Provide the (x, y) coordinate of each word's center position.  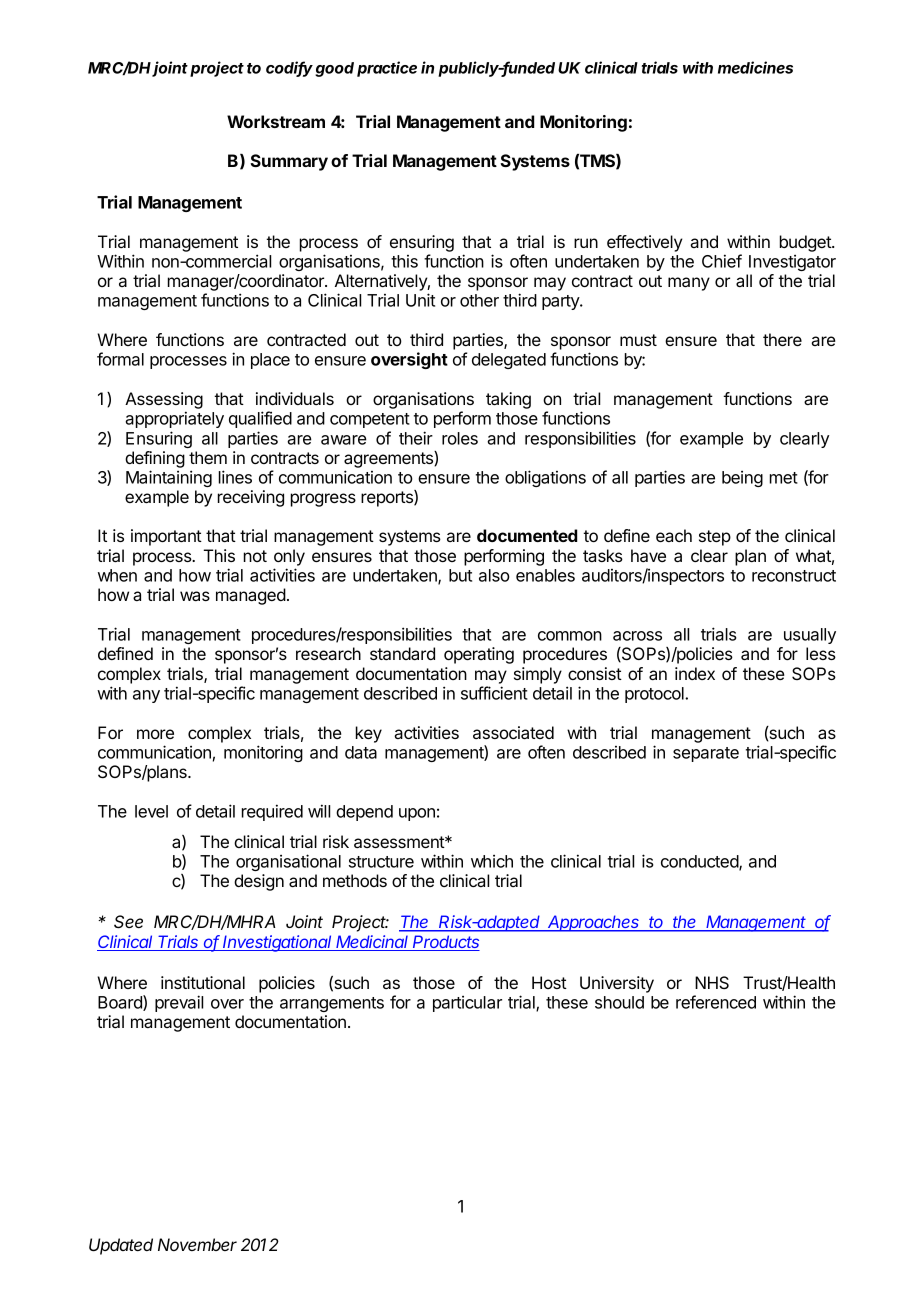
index (695, 673)
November (197, 1244)
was (195, 596)
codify (289, 69)
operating (479, 655)
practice (387, 69)
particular (467, 1004)
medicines (755, 67)
